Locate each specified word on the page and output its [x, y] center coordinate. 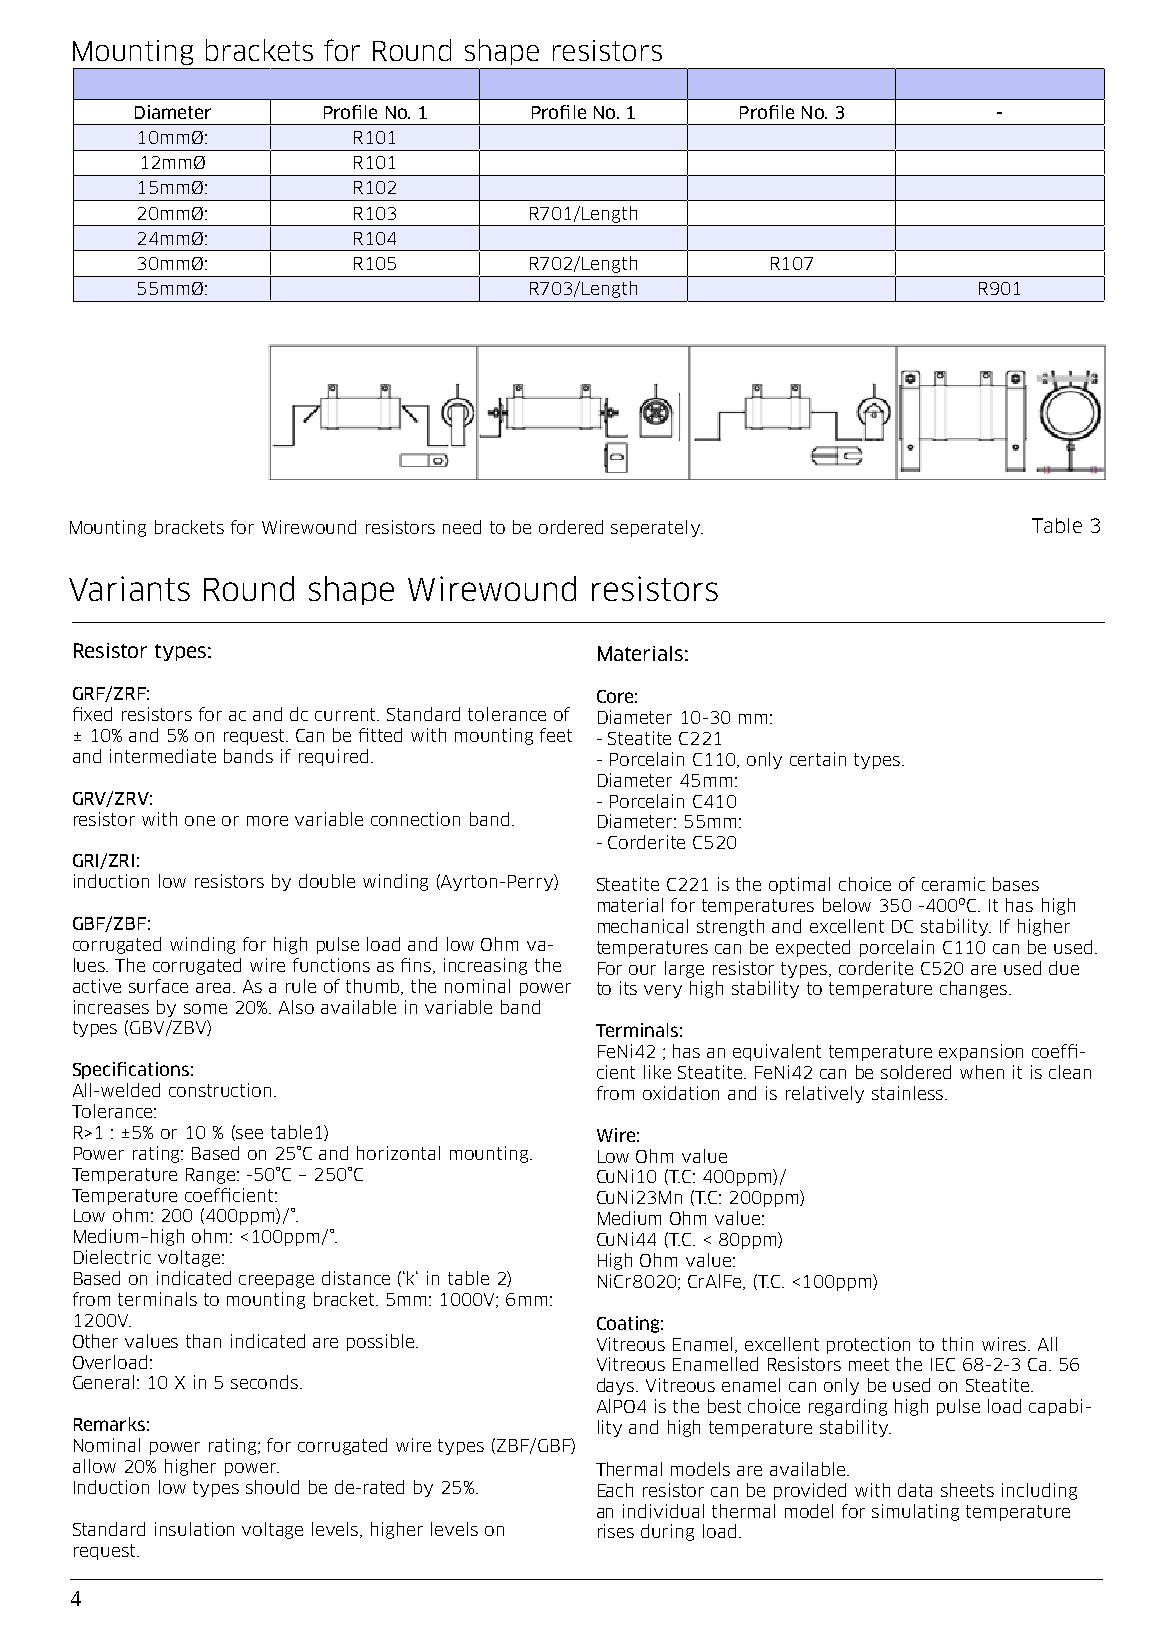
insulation [194, 1529]
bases [1016, 884]
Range [212, 1176]
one [200, 821]
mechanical [643, 926]
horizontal [398, 1153]
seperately [656, 528]
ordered [571, 527]
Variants [129, 588]
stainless [909, 1093]
